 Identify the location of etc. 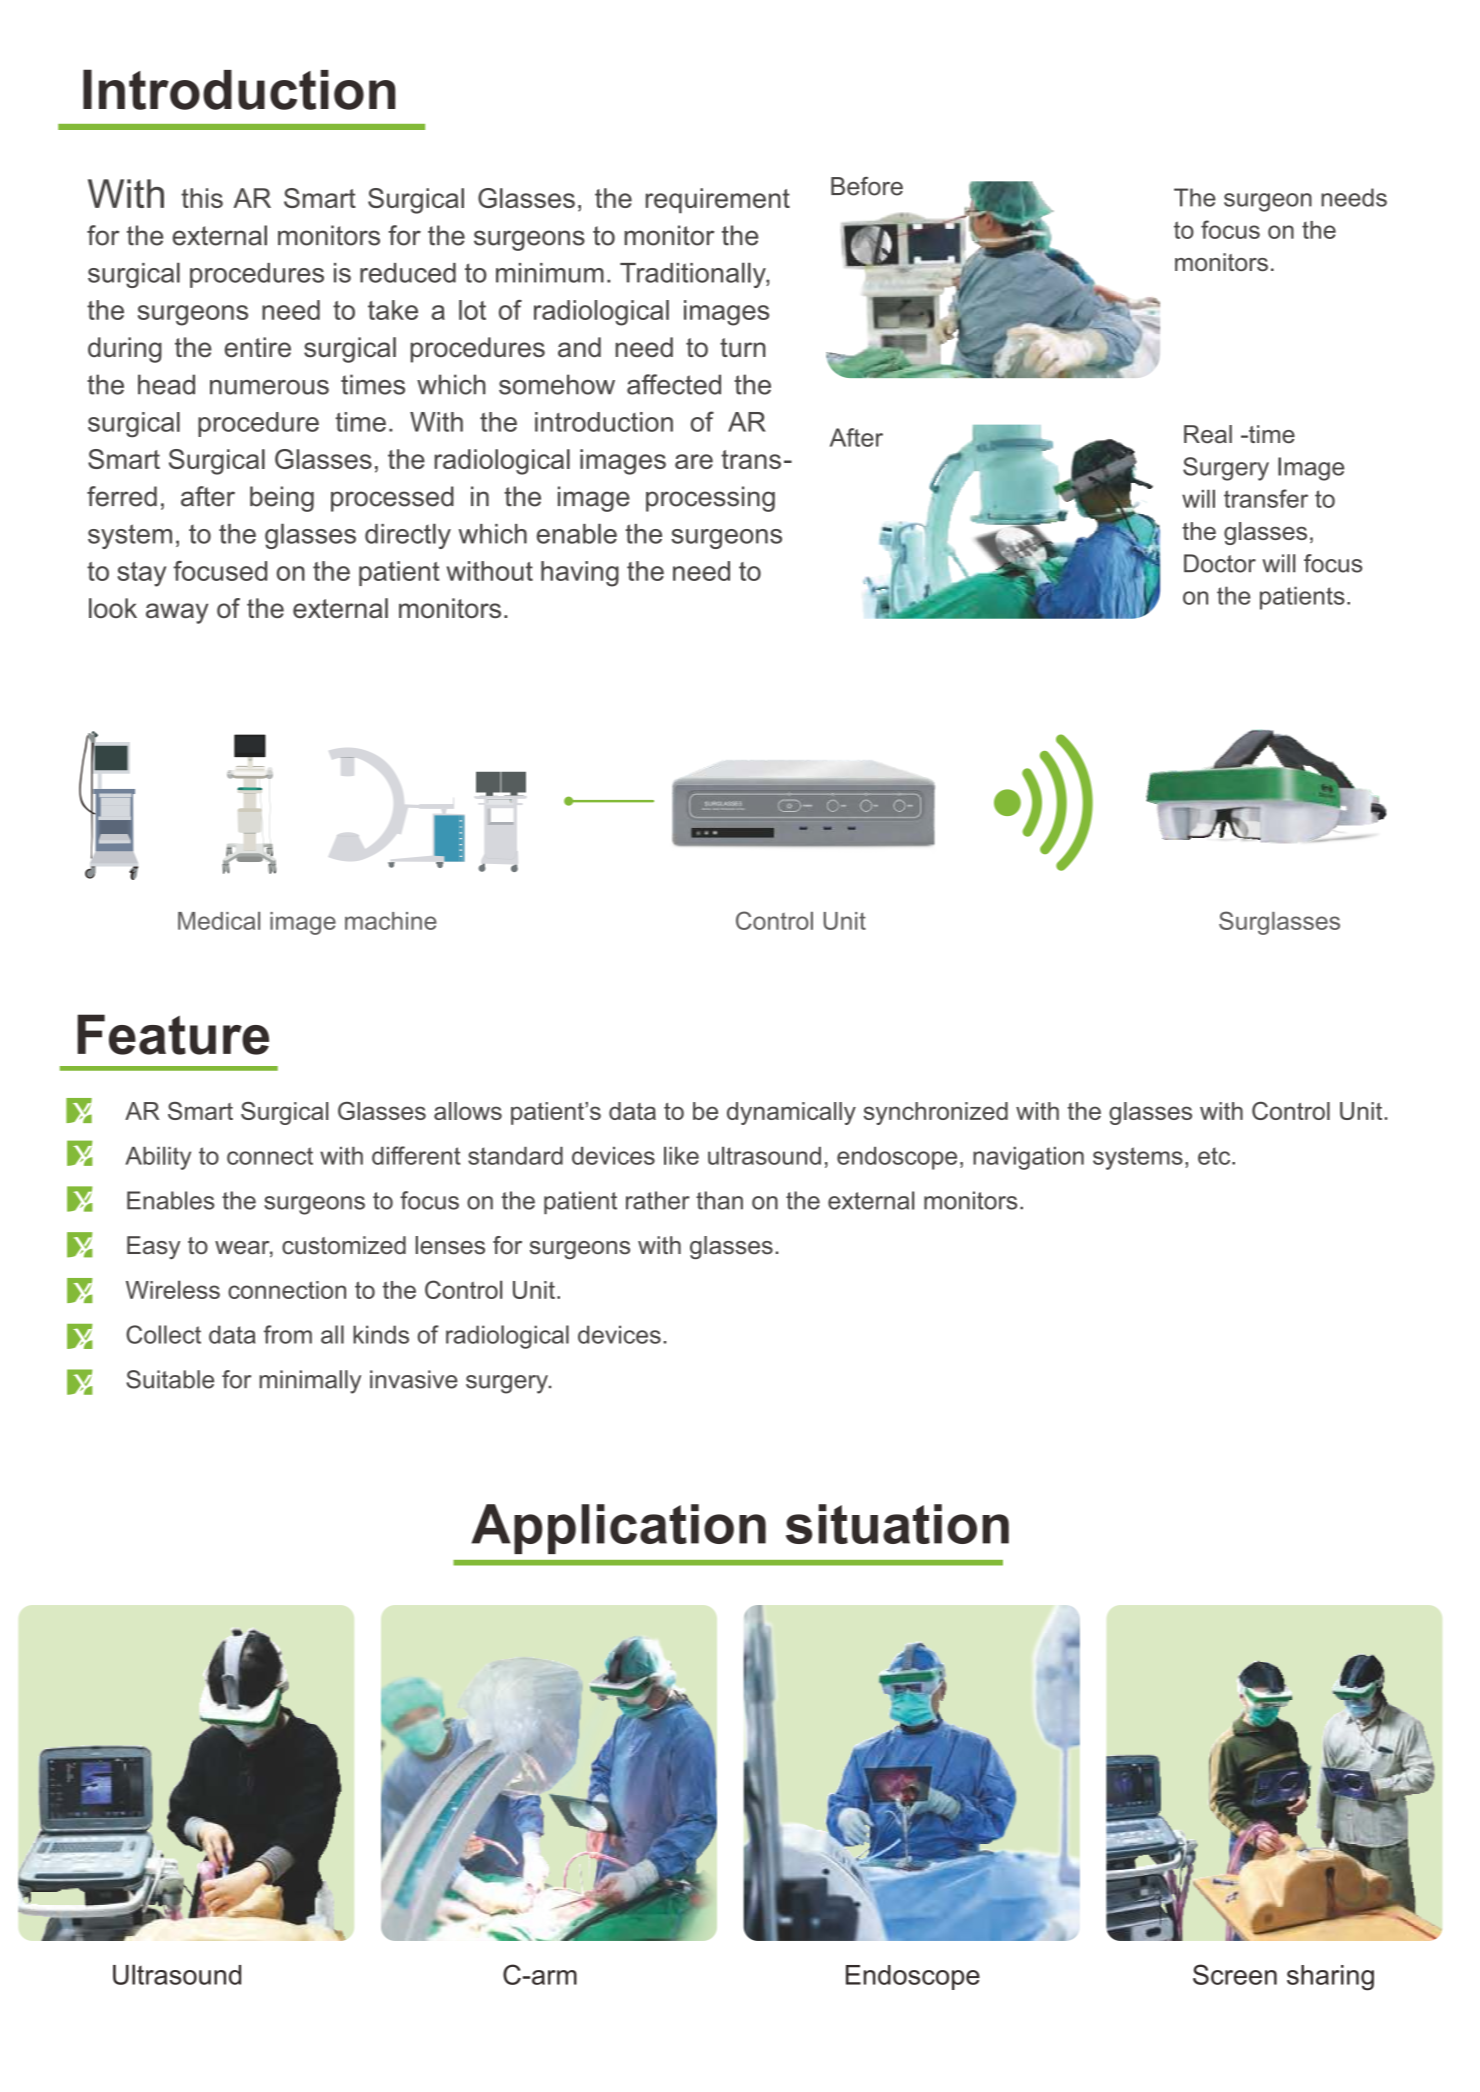
(1215, 1156).
